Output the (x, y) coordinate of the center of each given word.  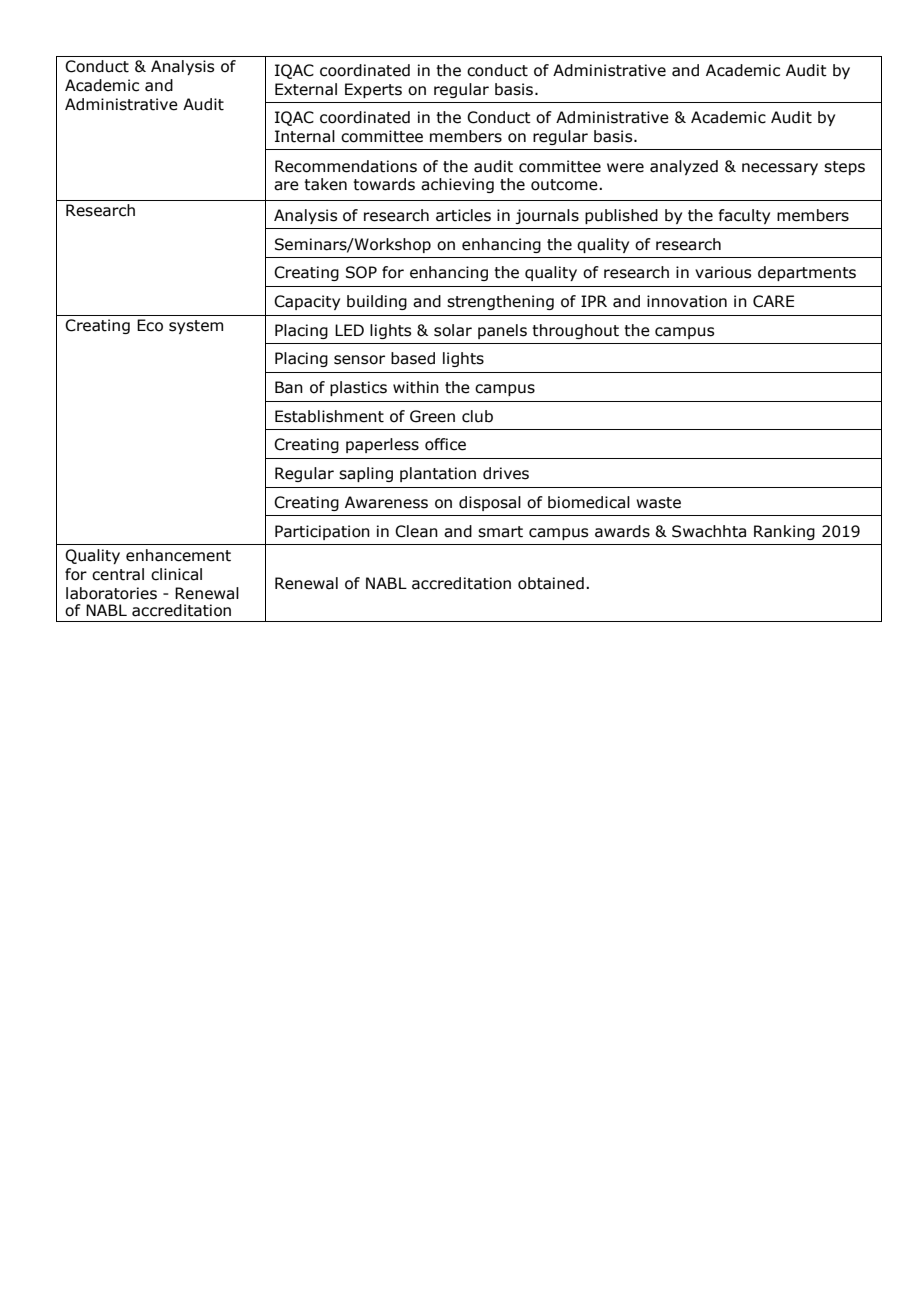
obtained (551, 583)
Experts (373, 90)
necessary (780, 169)
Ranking (784, 532)
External (306, 89)
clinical (176, 574)
